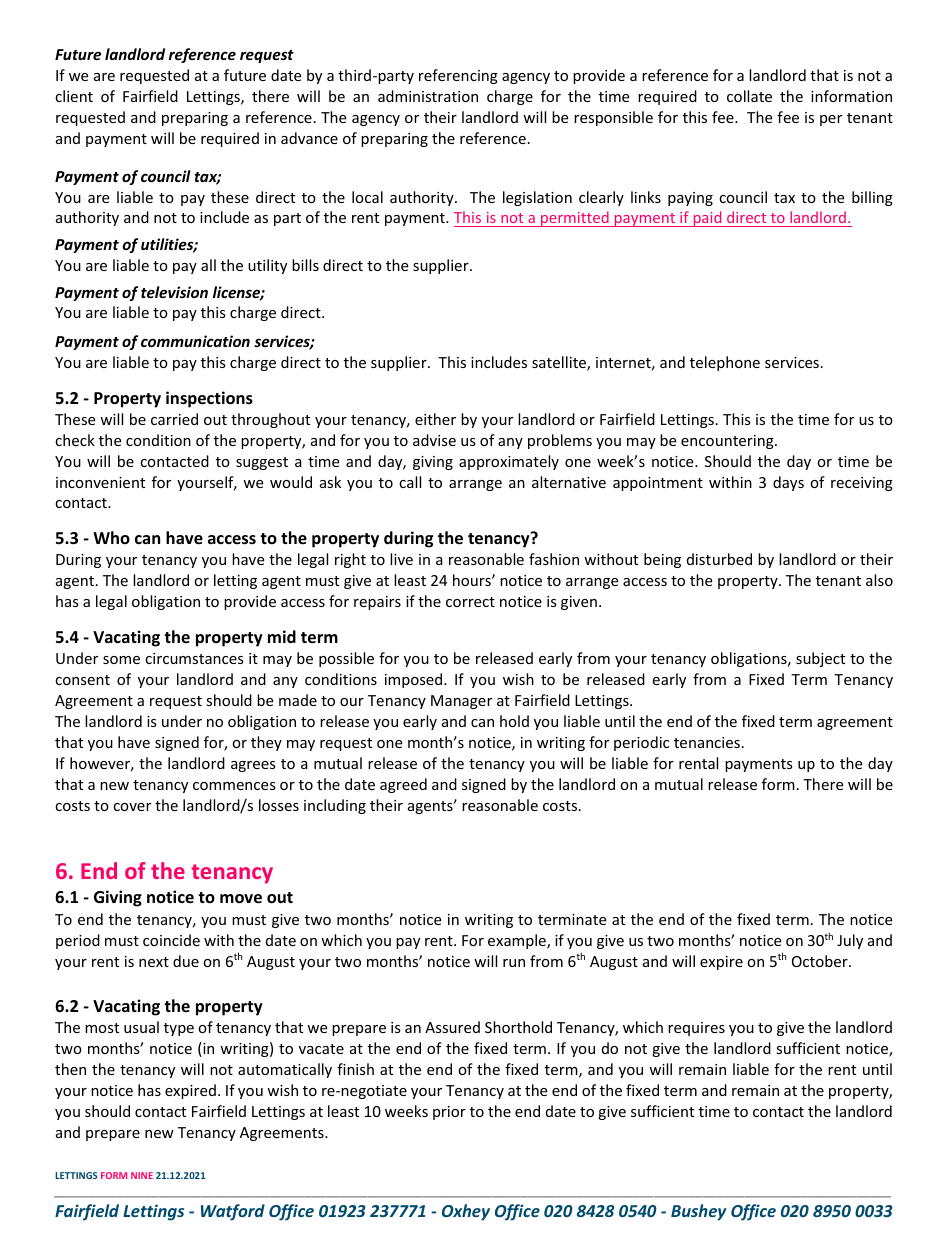 The image size is (952, 1233). What do you see at coordinates (142, 1175) in the screenshot?
I see `NINE` at bounding box center [142, 1175].
